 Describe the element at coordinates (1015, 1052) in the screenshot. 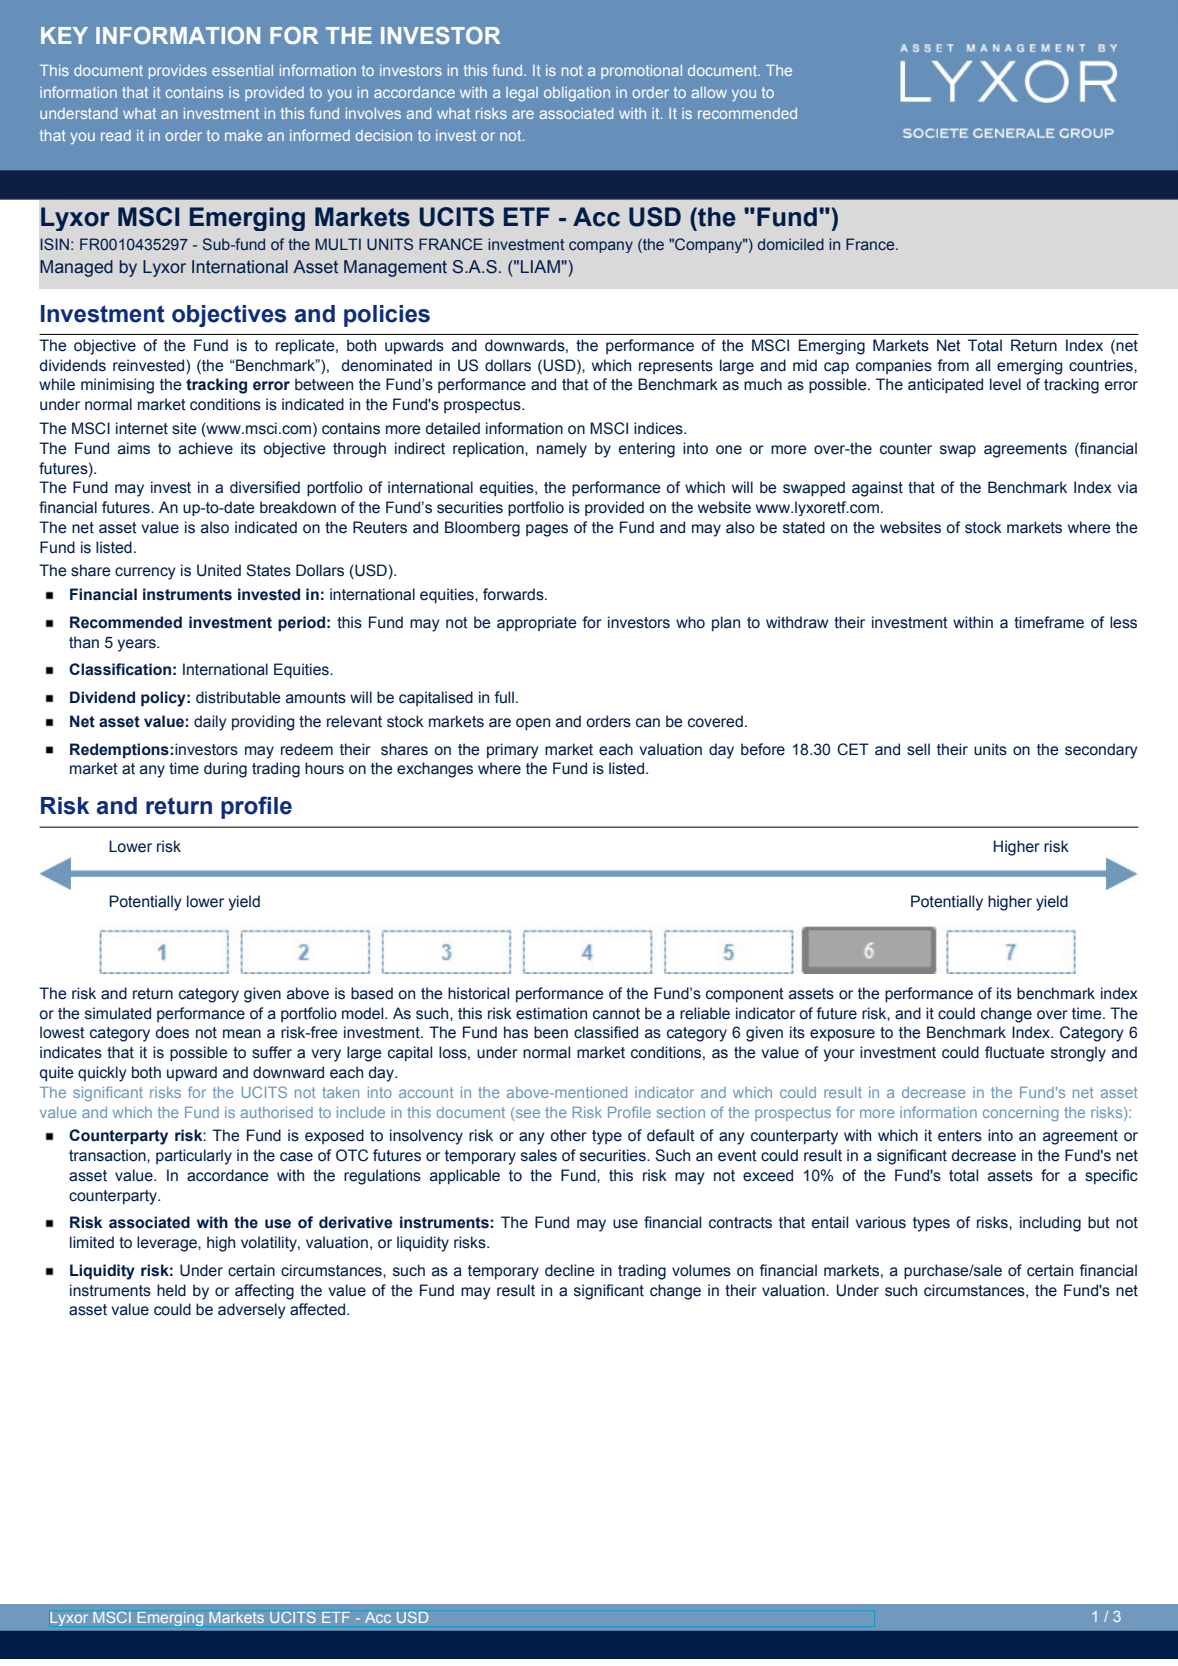

I see `fluctuate` at that location.
